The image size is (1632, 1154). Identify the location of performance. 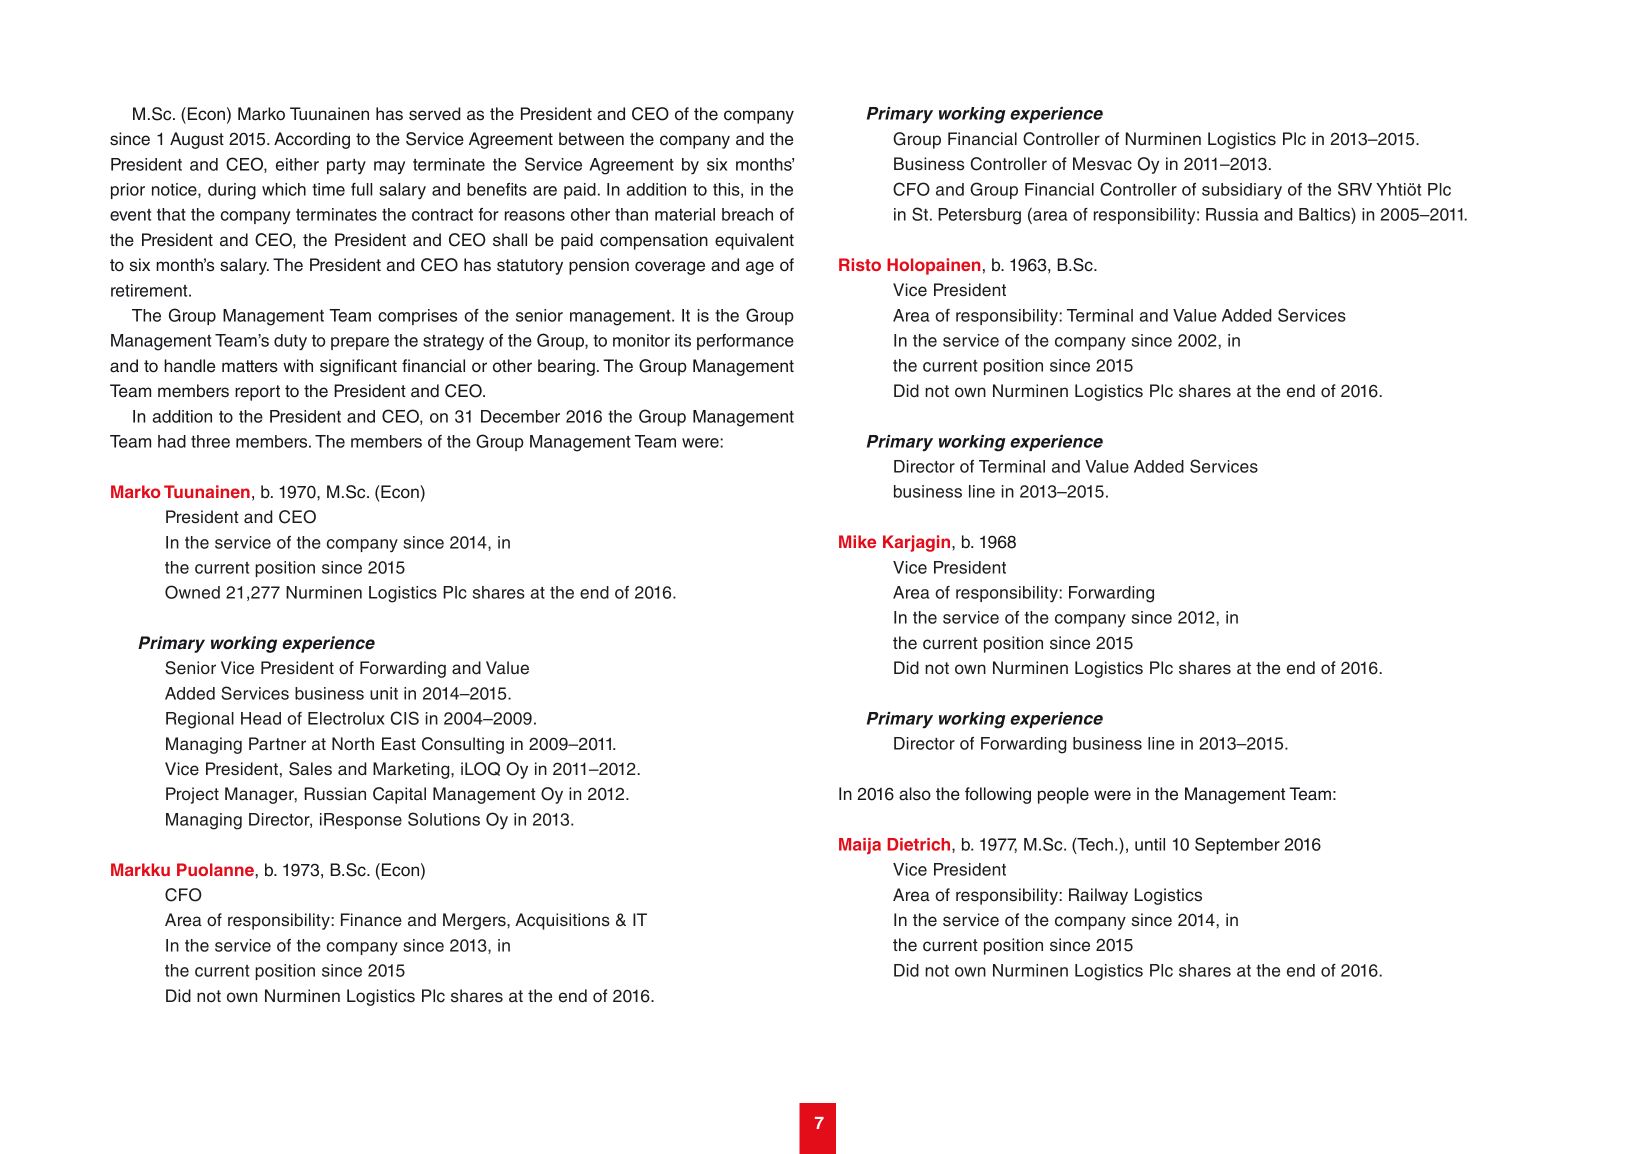
(745, 342).
